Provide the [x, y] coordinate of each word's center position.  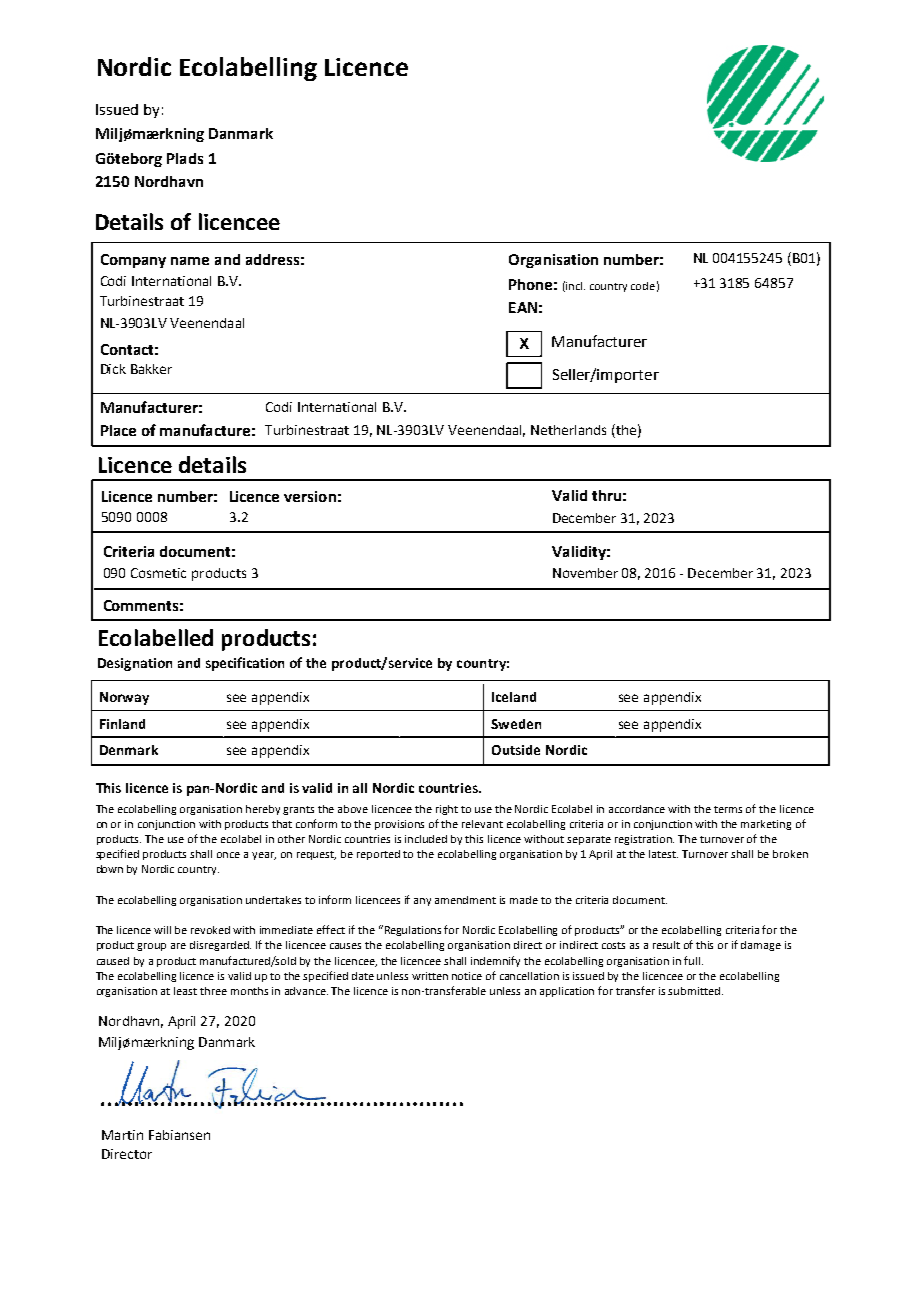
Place [118, 430]
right [447, 810]
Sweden [516, 724]
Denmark [129, 750]
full [693, 960]
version [310, 496]
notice [467, 976]
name [190, 261]
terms [728, 809]
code [643, 286]
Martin [122, 1135]
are [178, 946]
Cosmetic [158, 573]
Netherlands [568, 430]
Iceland [514, 697]
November [585, 573]
